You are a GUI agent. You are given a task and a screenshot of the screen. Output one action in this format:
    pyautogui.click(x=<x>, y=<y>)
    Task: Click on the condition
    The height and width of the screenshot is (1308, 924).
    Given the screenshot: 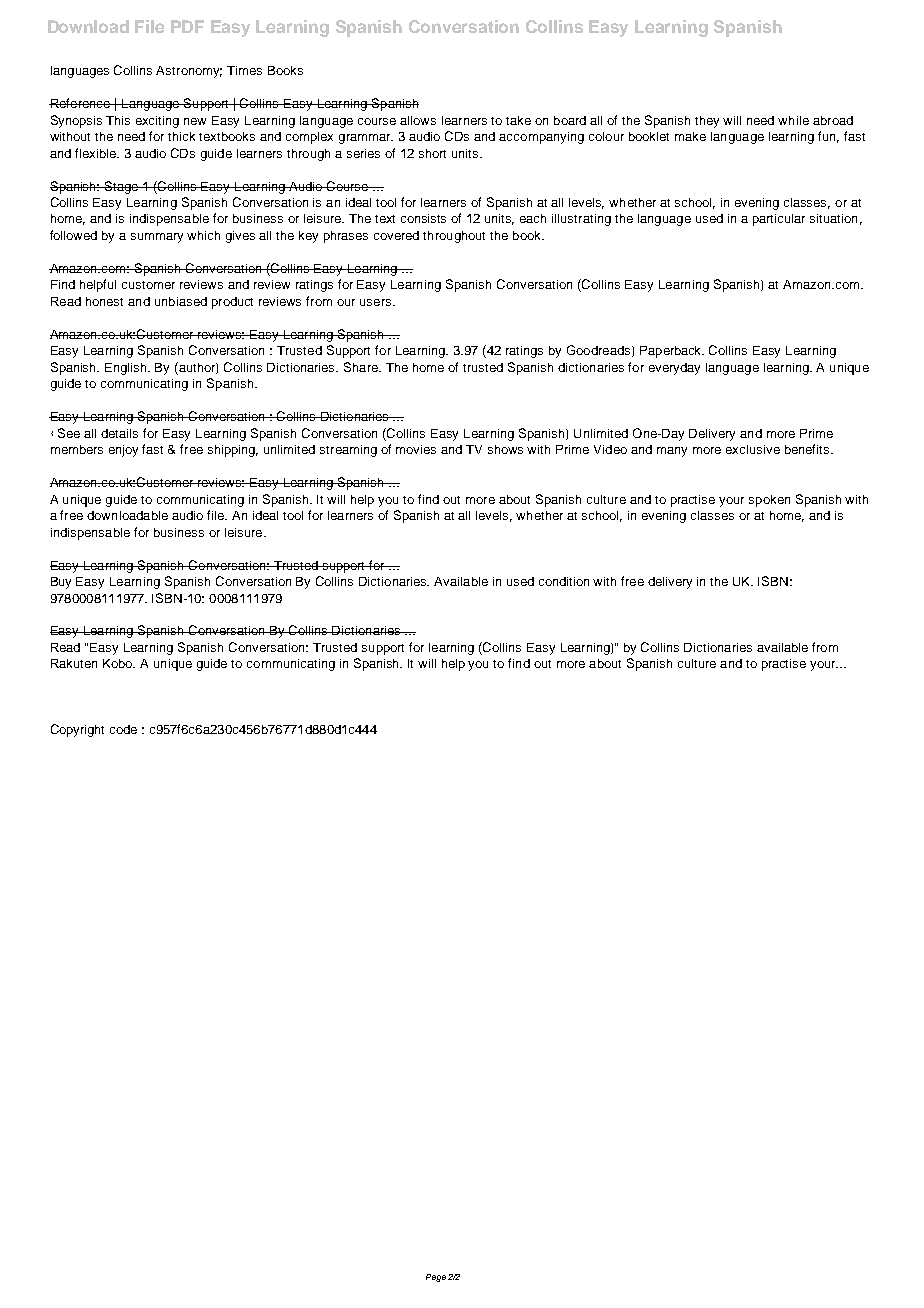 What is the action you would take?
    pyautogui.click(x=564, y=581)
